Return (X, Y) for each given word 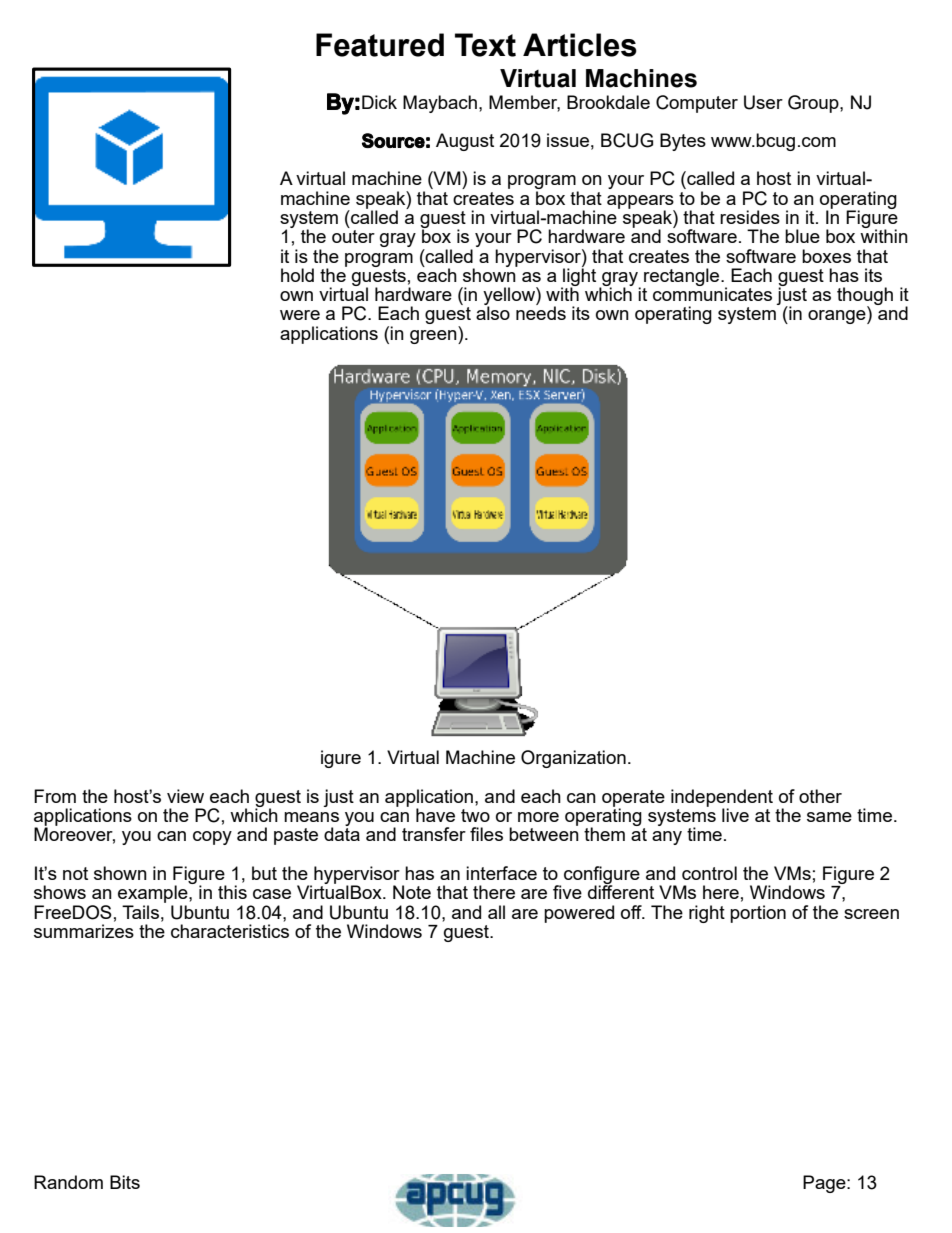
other (820, 796)
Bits (125, 1182)
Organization (573, 759)
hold (297, 275)
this (232, 892)
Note (412, 892)
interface (501, 873)
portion (758, 914)
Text (485, 45)
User (763, 102)
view (185, 796)
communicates (712, 293)
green (434, 337)
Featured (380, 45)
